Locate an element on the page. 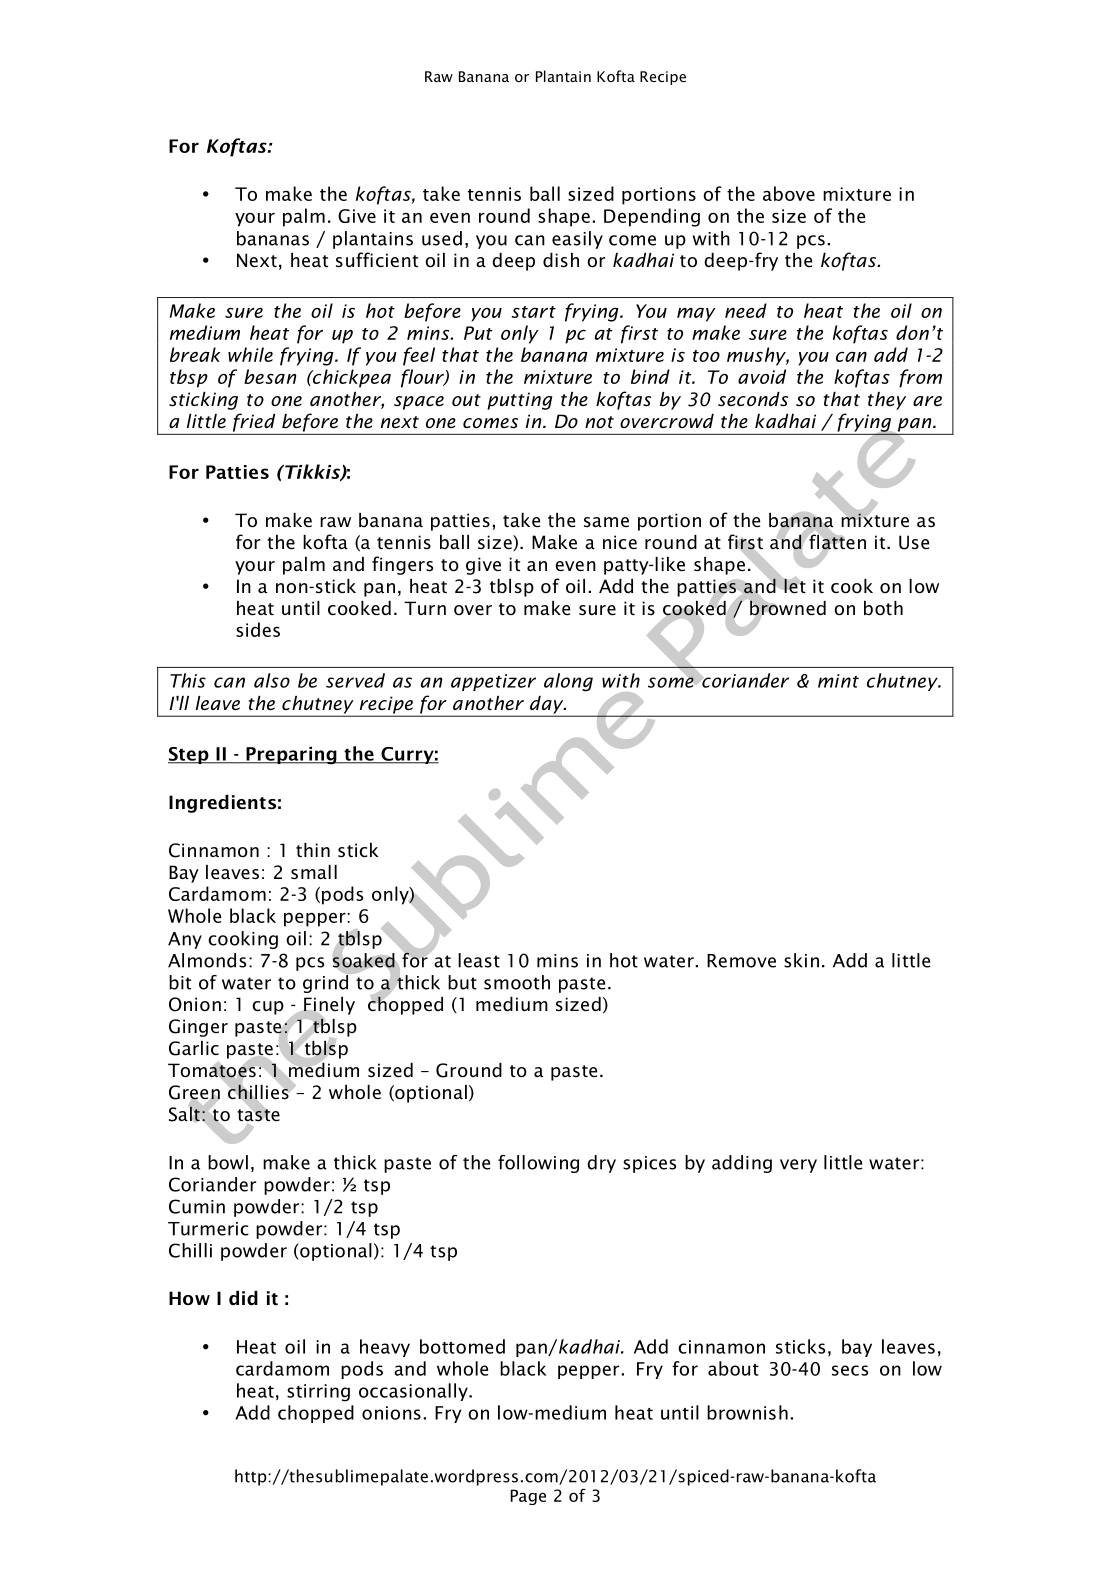 This page has height=1572, width=1111. above is located at coordinates (789, 193).
